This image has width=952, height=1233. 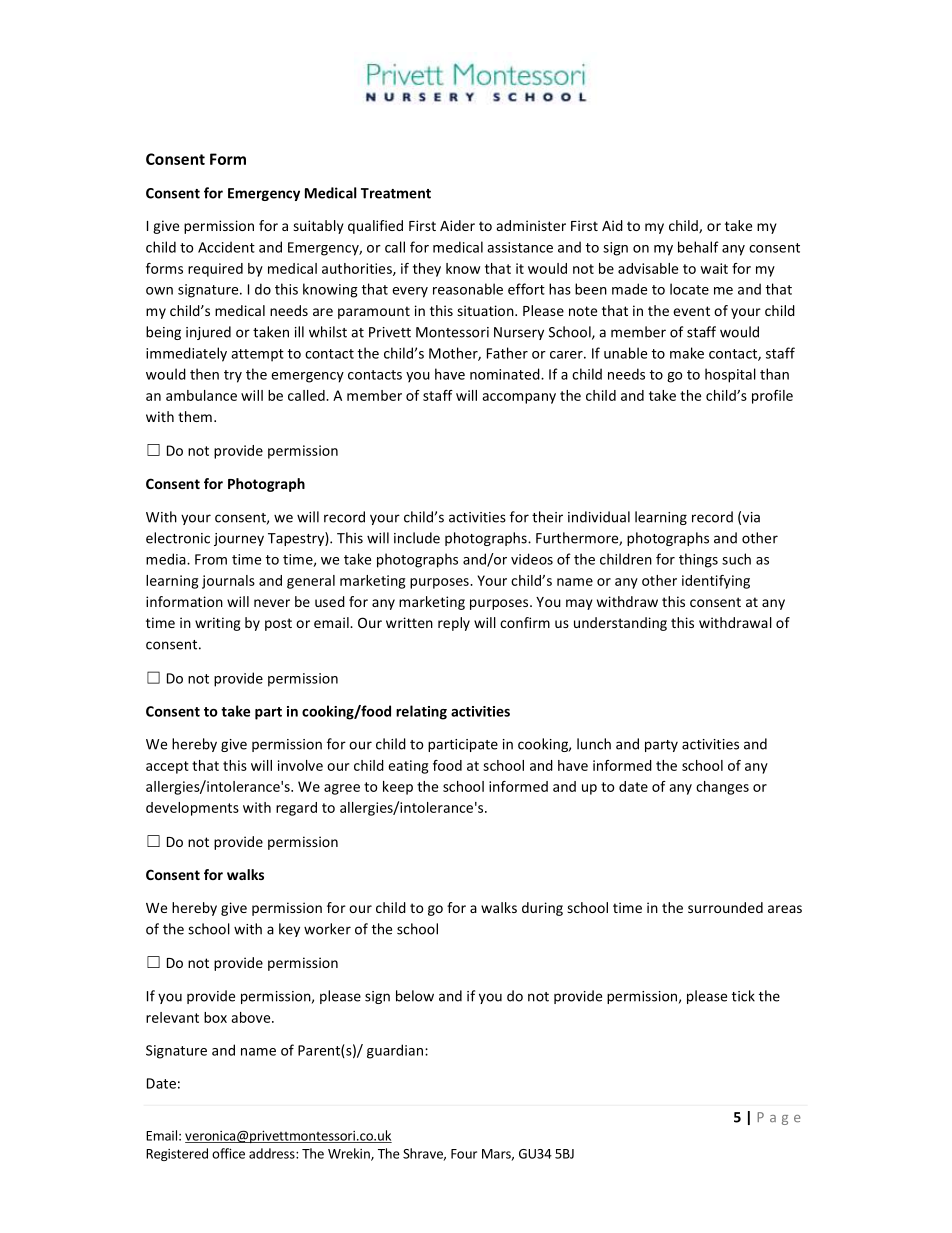 What do you see at coordinates (454, 624) in the image?
I see `reply` at bounding box center [454, 624].
